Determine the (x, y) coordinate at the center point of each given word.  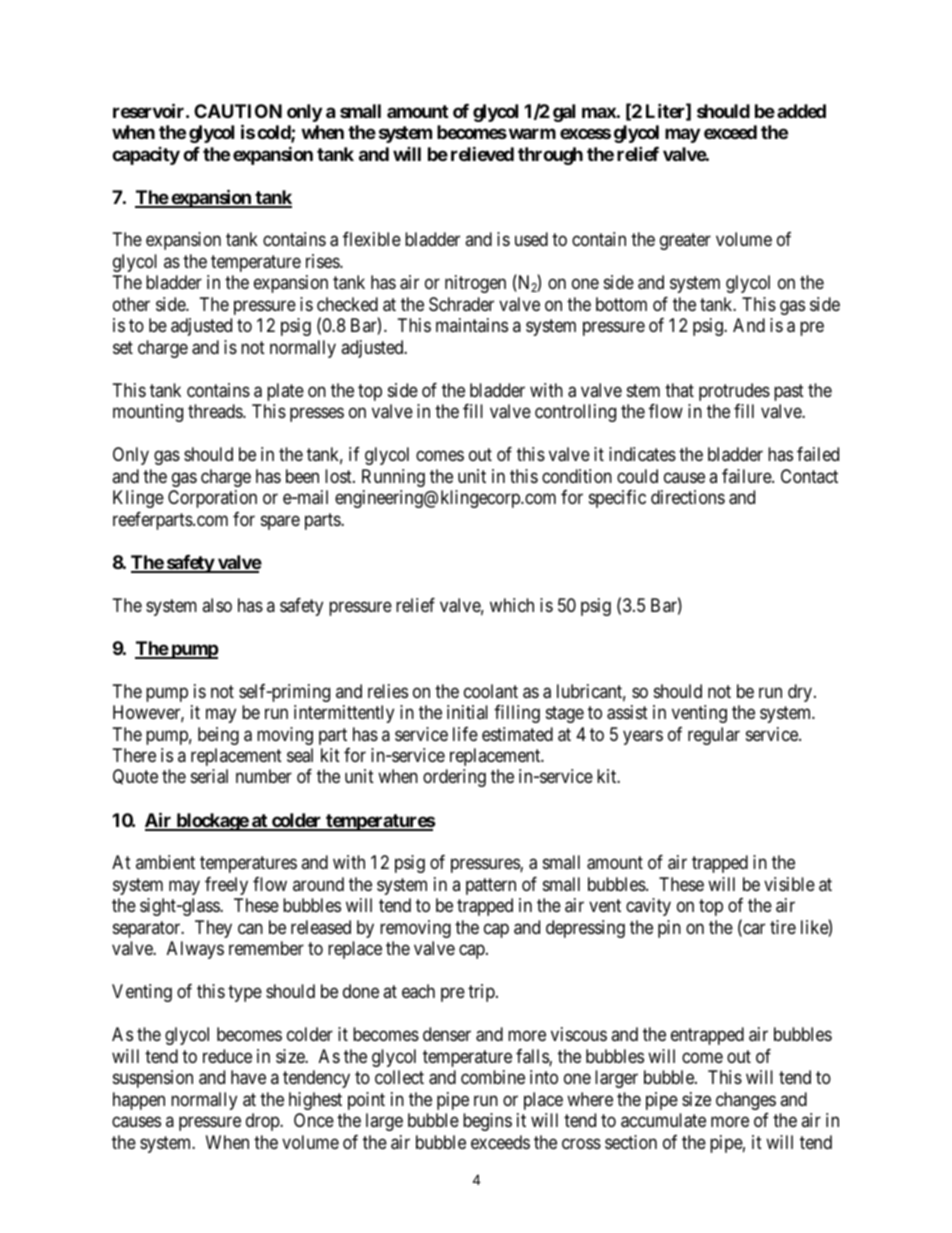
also (217, 605)
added (801, 111)
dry (801, 693)
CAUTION (238, 111)
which (512, 605)
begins (487, 1122)
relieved (482, 153)
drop (263, 1122)
